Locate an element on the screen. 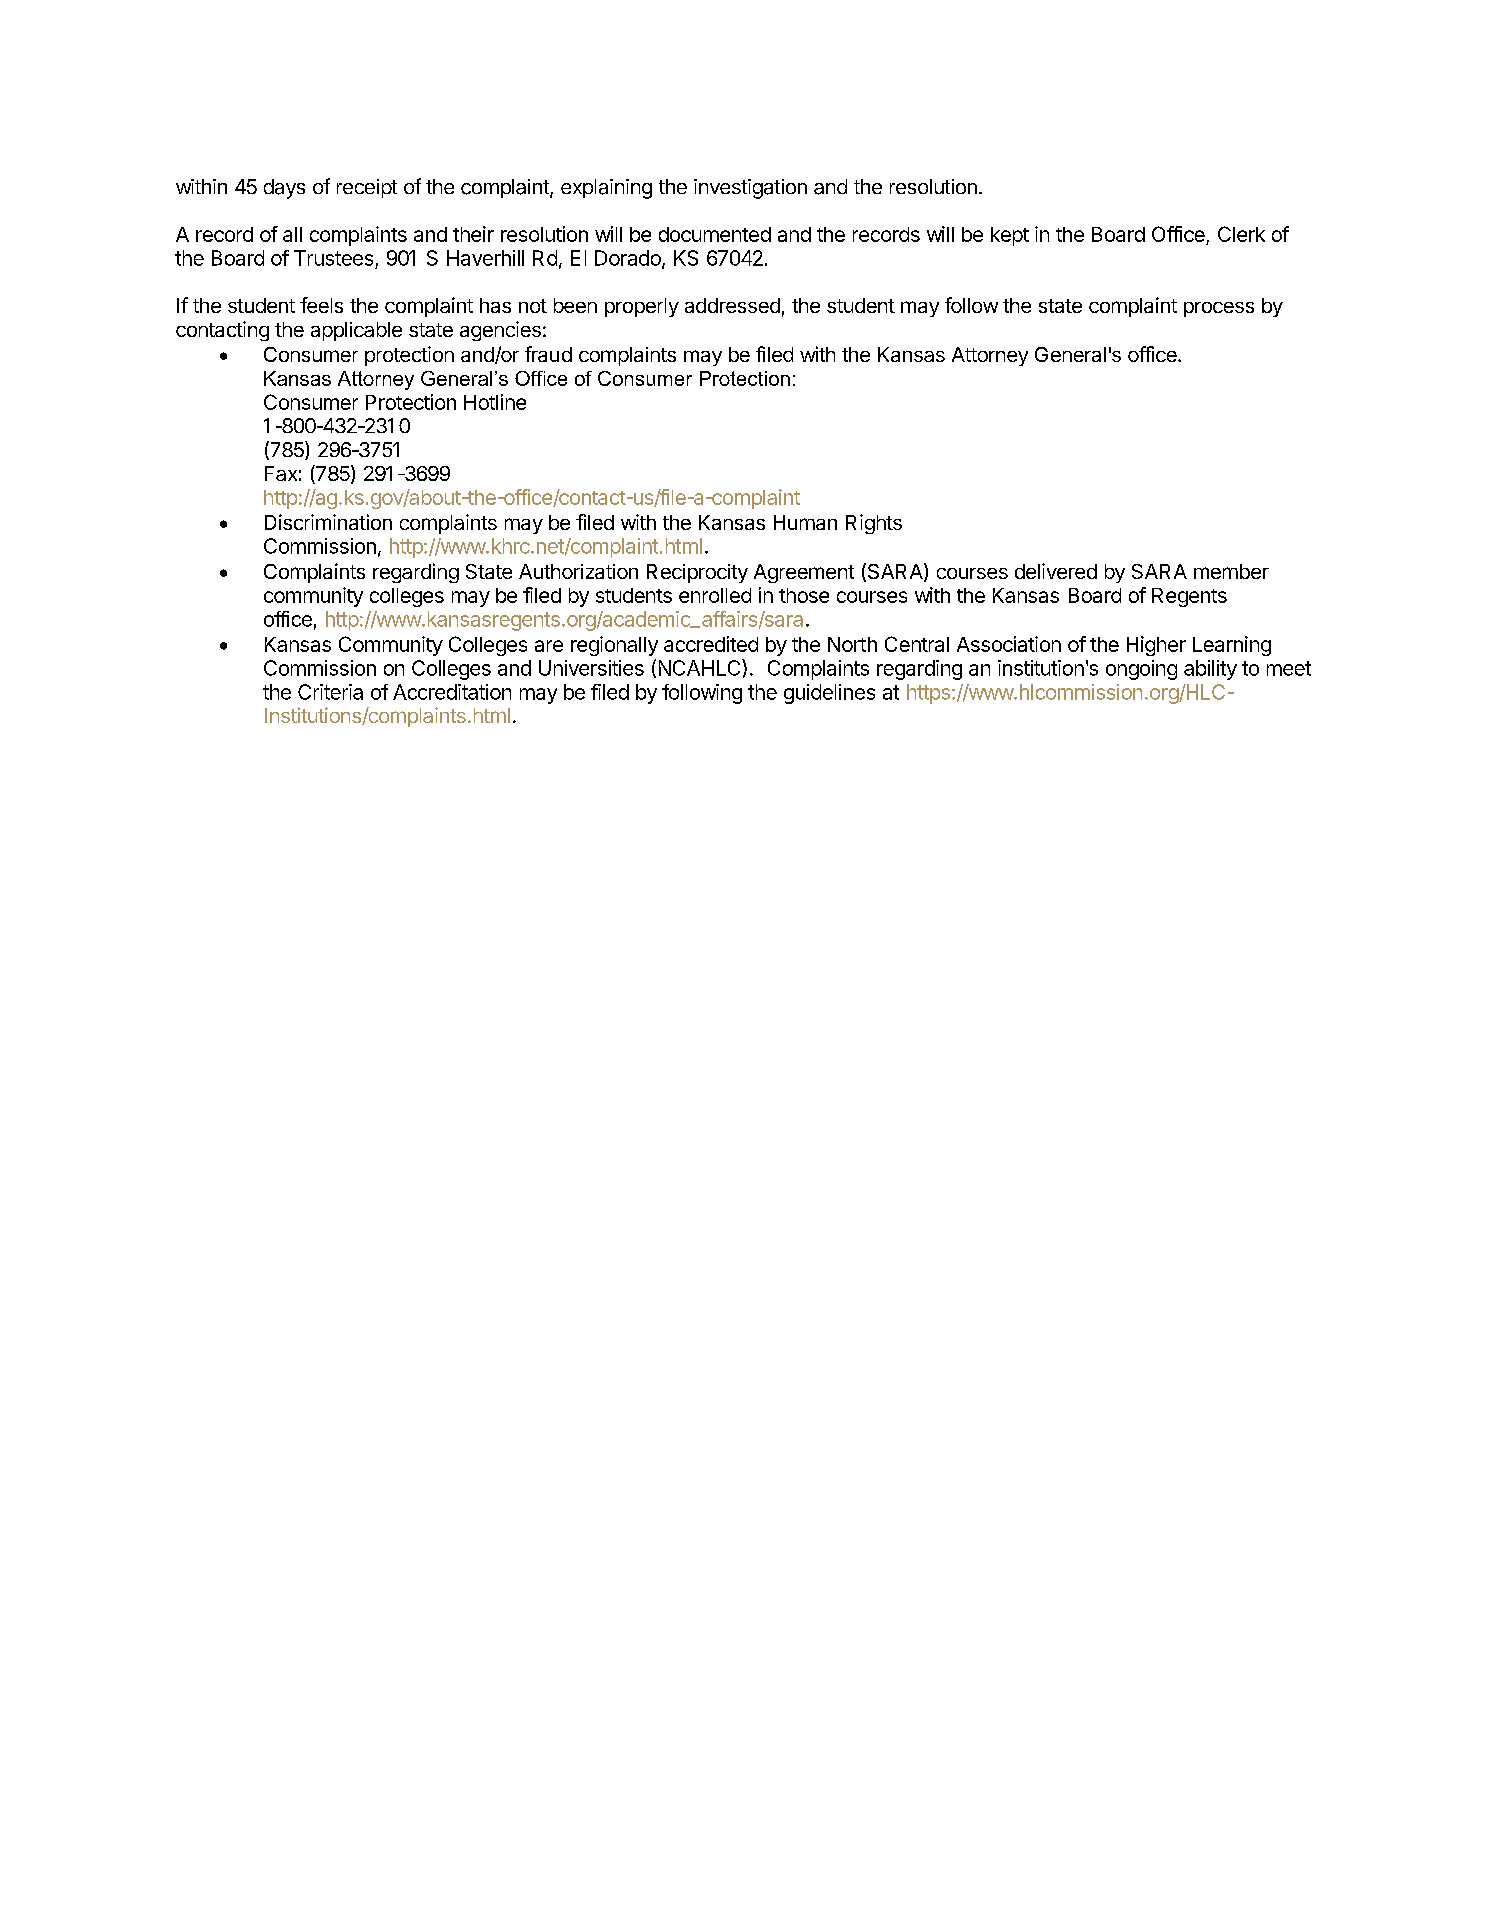 The height and width of the screenshot is (1927, 1489). guidelines is located at coordinates (829, 694).
